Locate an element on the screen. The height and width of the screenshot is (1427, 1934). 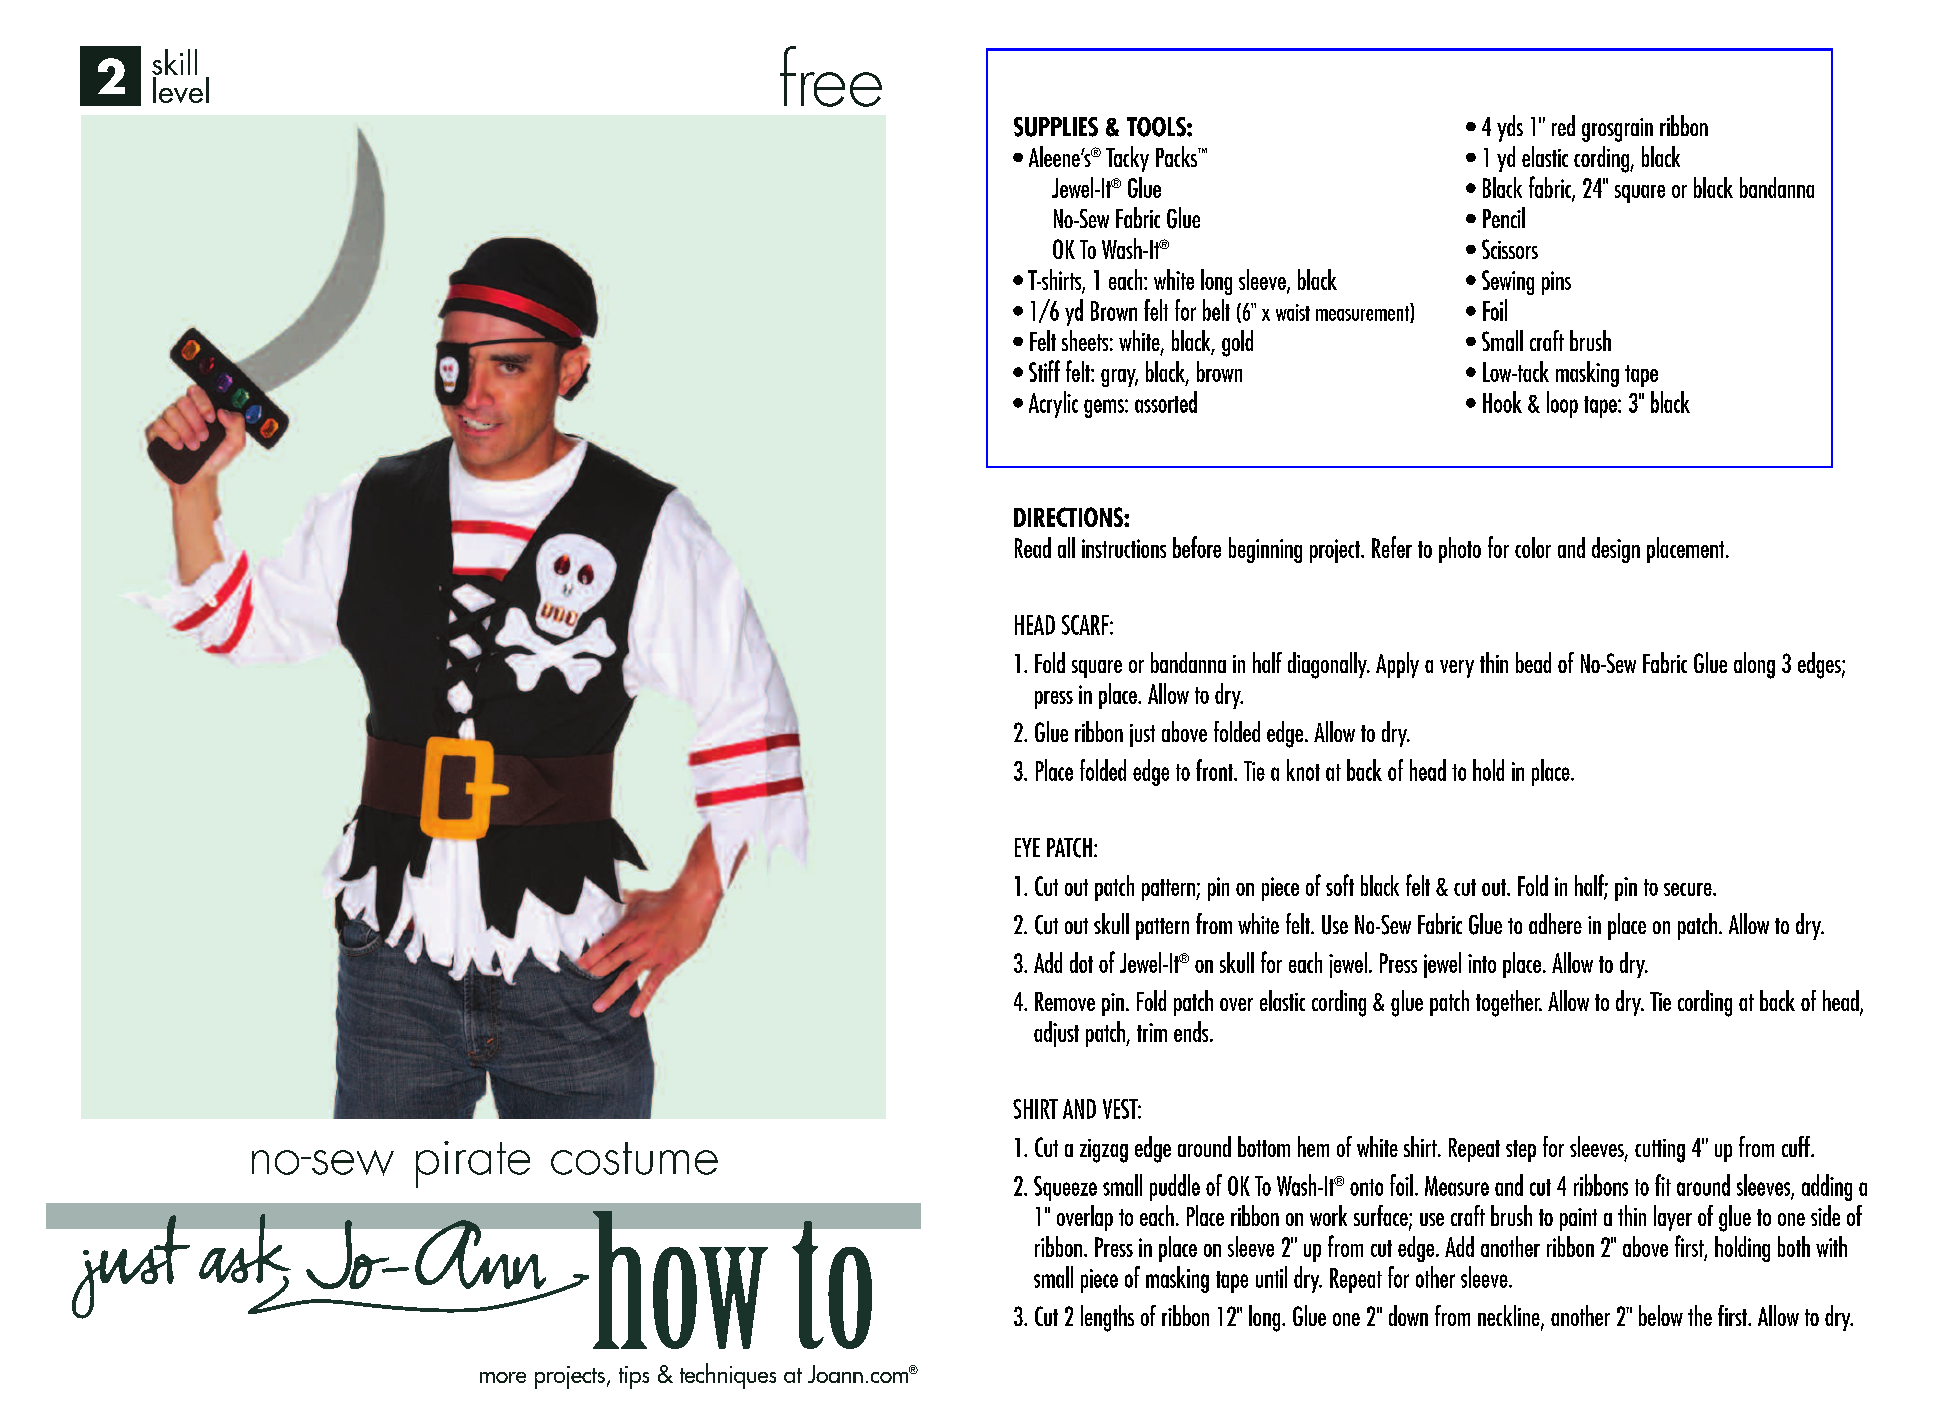
red is located at coordinates (1563, 125).
